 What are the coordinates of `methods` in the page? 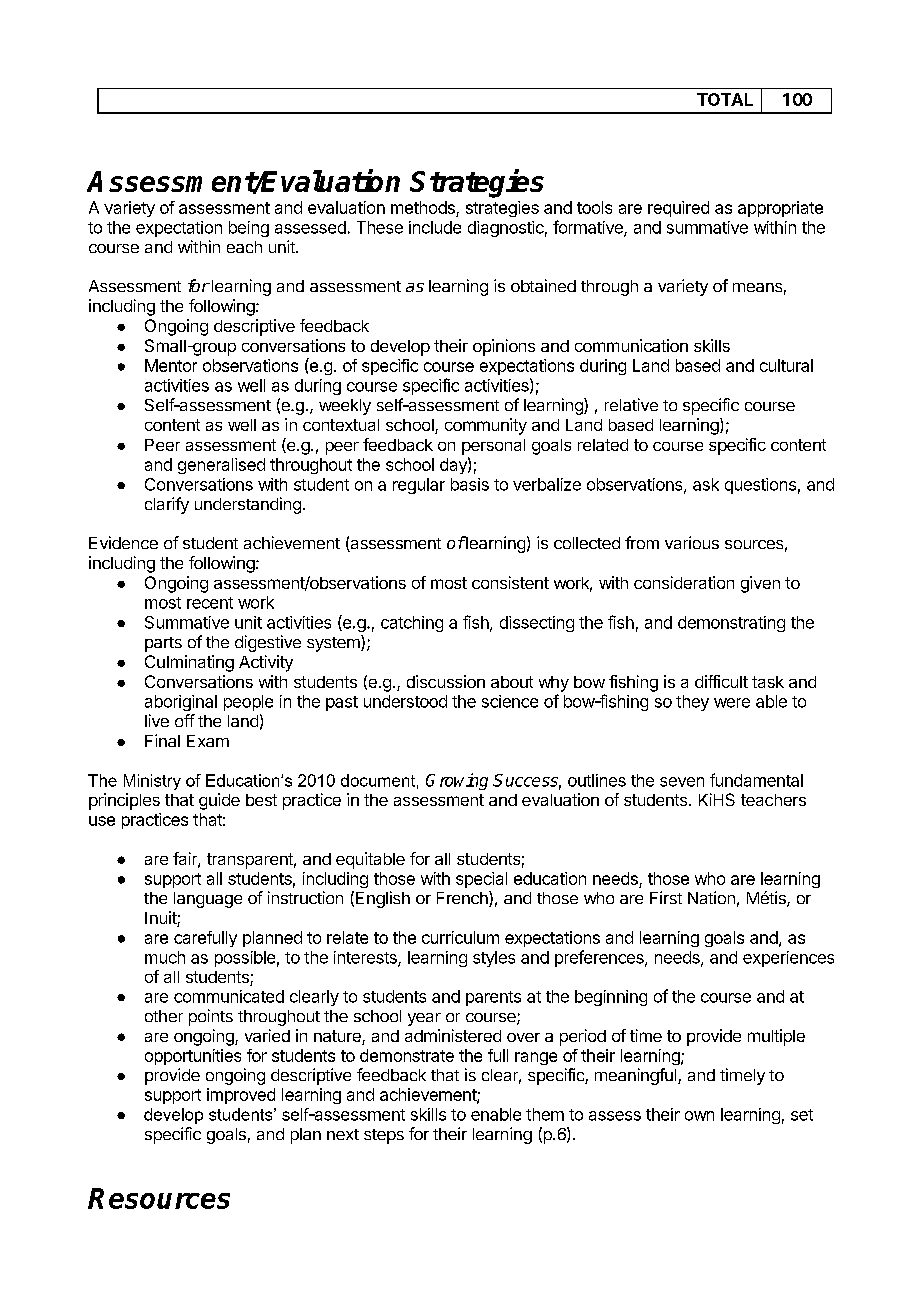 It's located at (424, 209).
